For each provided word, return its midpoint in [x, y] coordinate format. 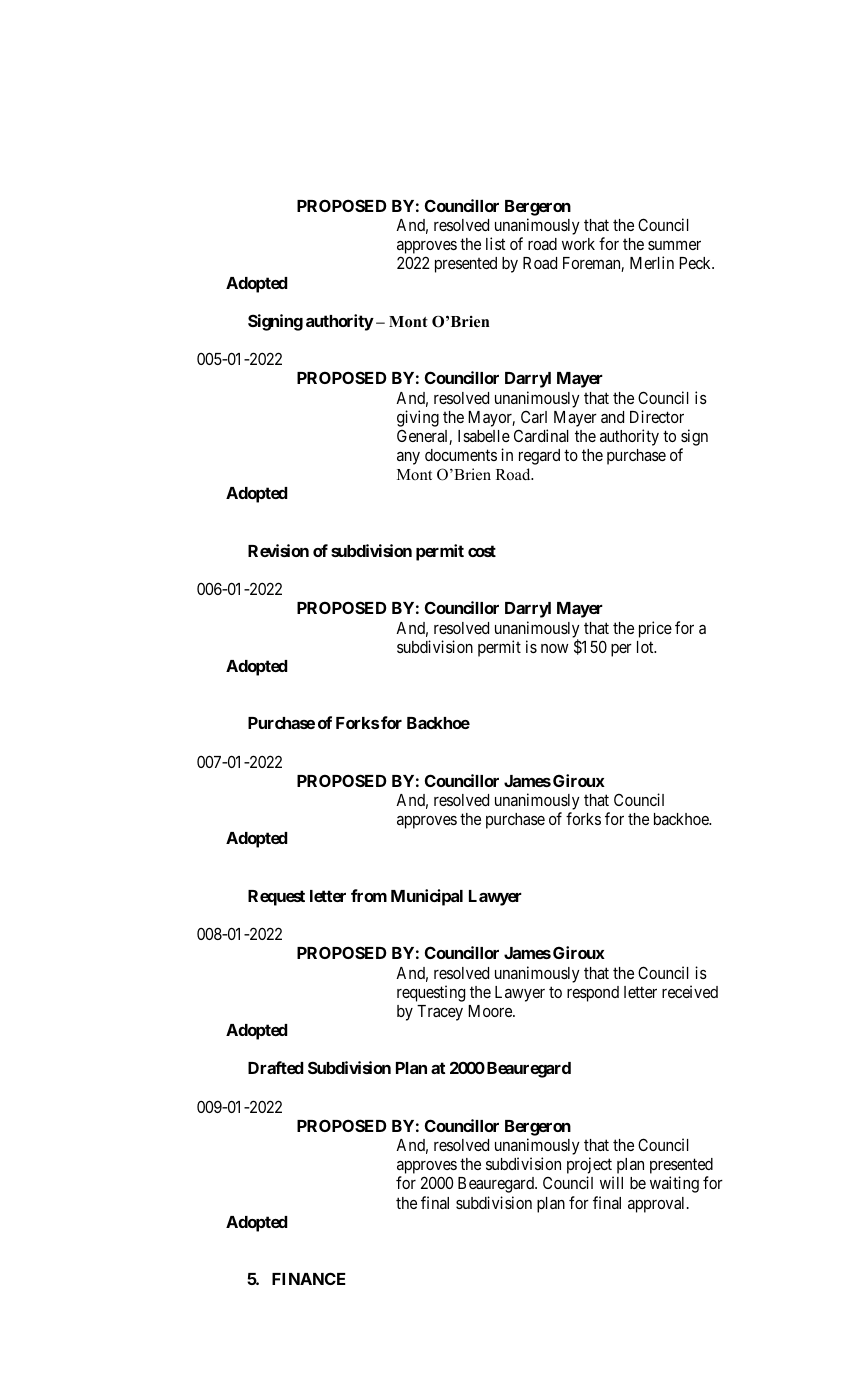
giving [418, 418]
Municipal [427, 897]
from [369, 895]
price [655, 629]
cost [482, 551]
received [690, 991]
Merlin [652, 262]
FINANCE [309, 1278]
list [495, 243]
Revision [278, 550]
